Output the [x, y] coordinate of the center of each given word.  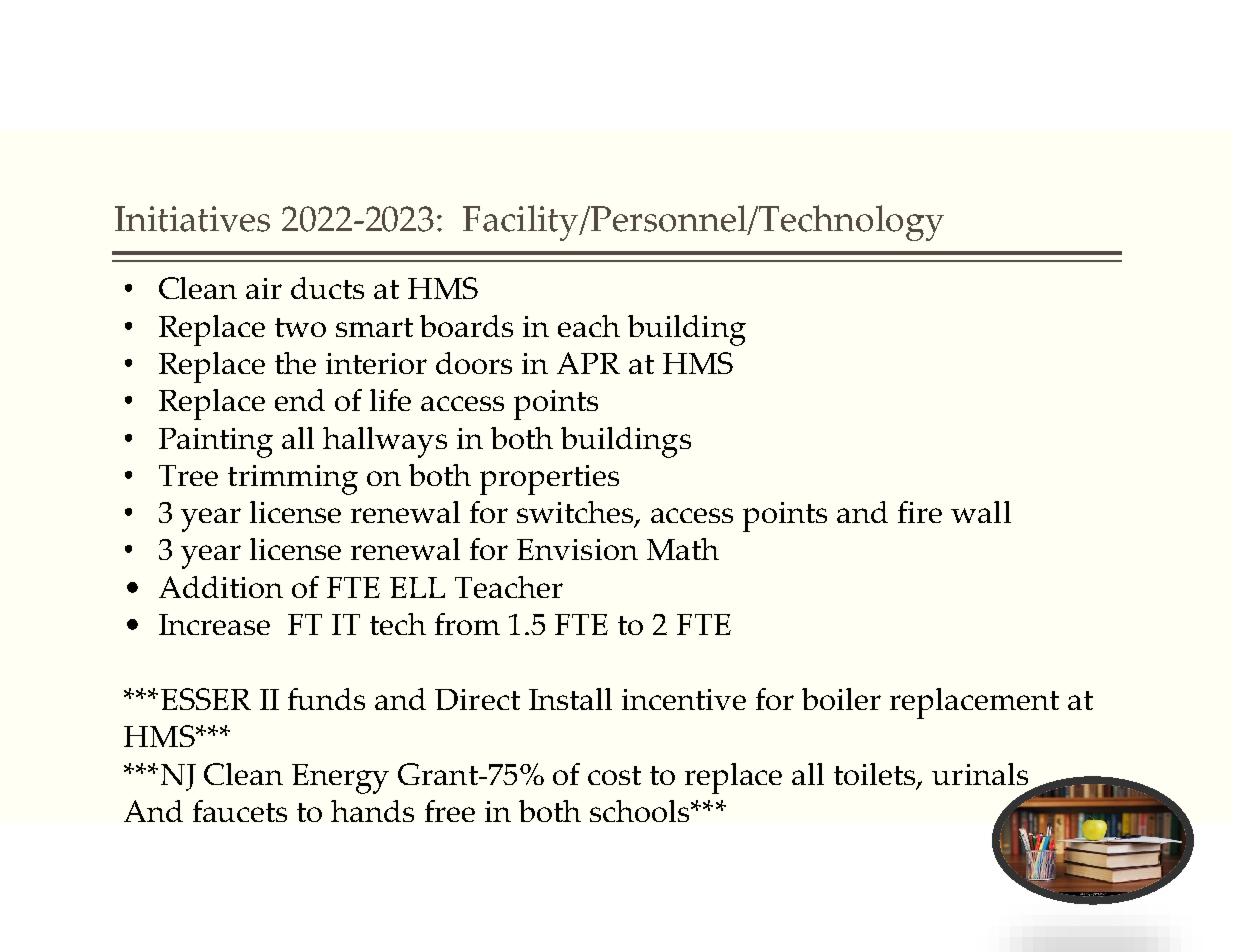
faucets [240, 811]
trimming [293, 480]
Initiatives [192, 219]
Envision [577, 549]
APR [588, 363]
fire [920, 512]
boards [466, 326]
